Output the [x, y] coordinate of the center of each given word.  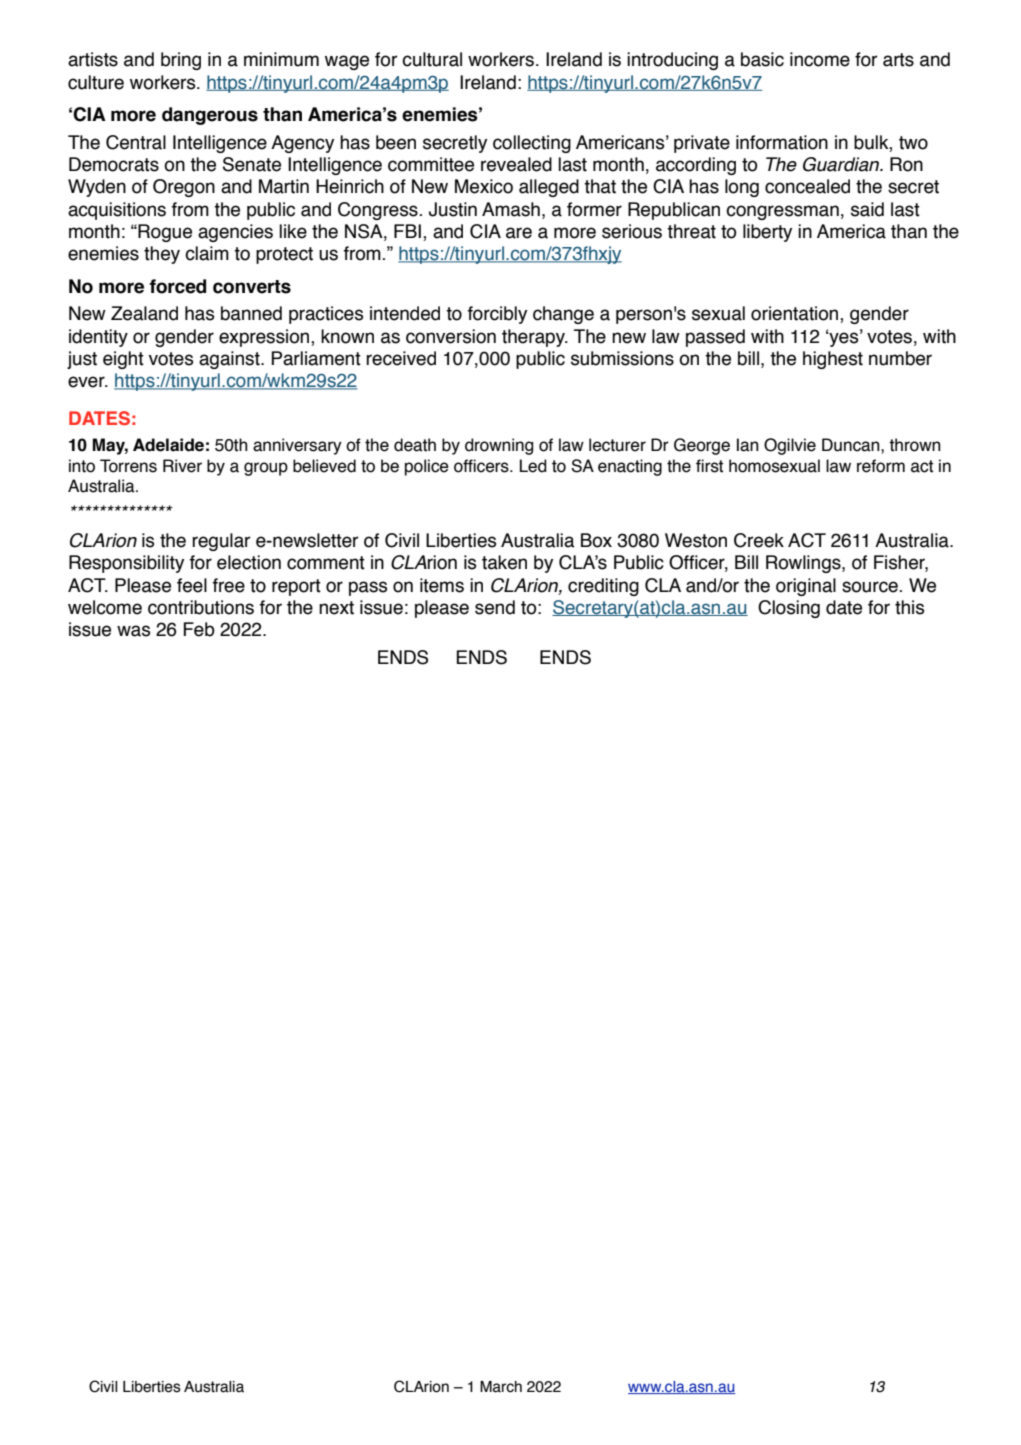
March [501, 1387]
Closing [789, 609]
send [495, 607]
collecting [532, 144]
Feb [199, 629]
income [820, 59]
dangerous [210, 116]
